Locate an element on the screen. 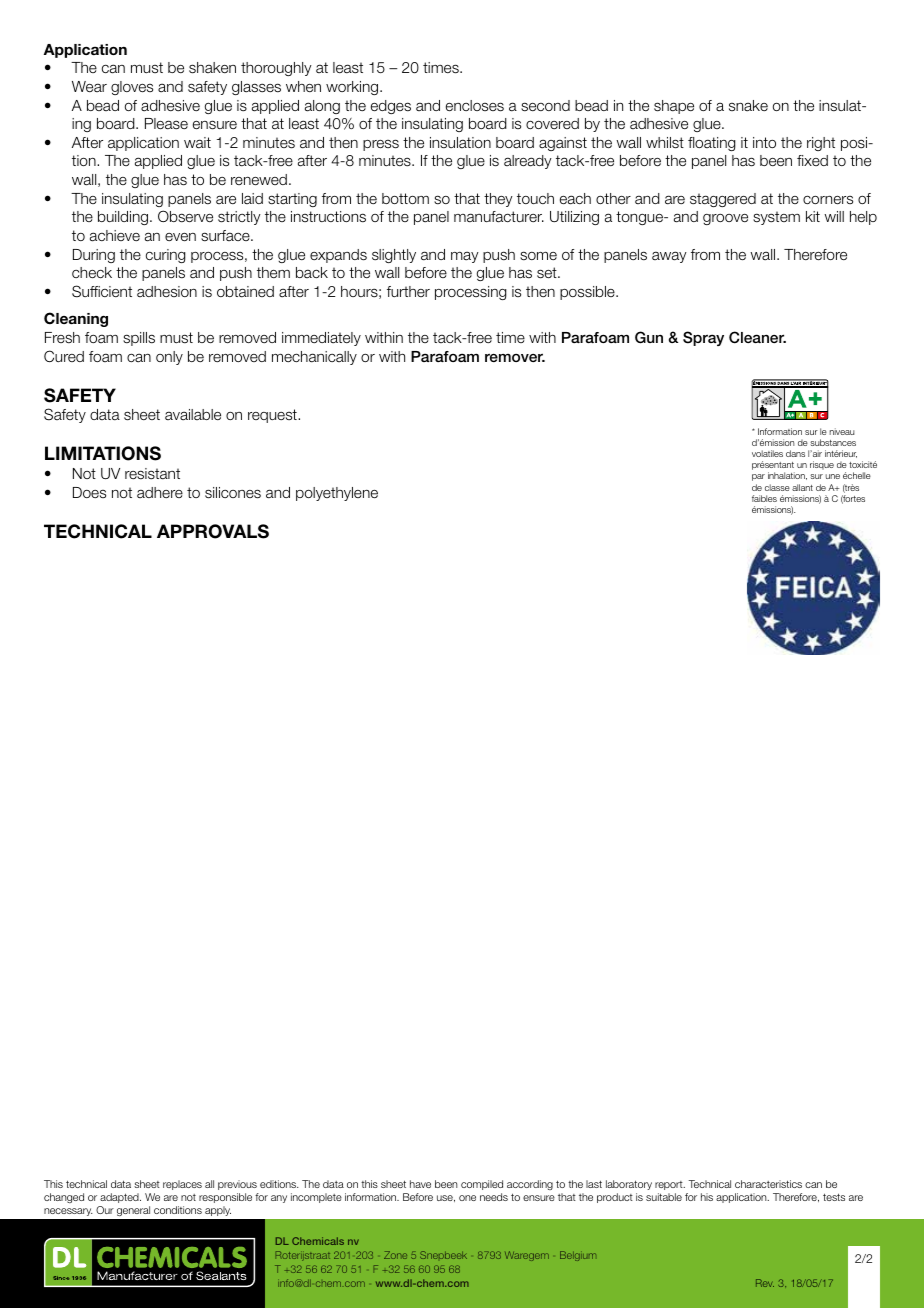  needs is located at coordinates (494, 1197).
